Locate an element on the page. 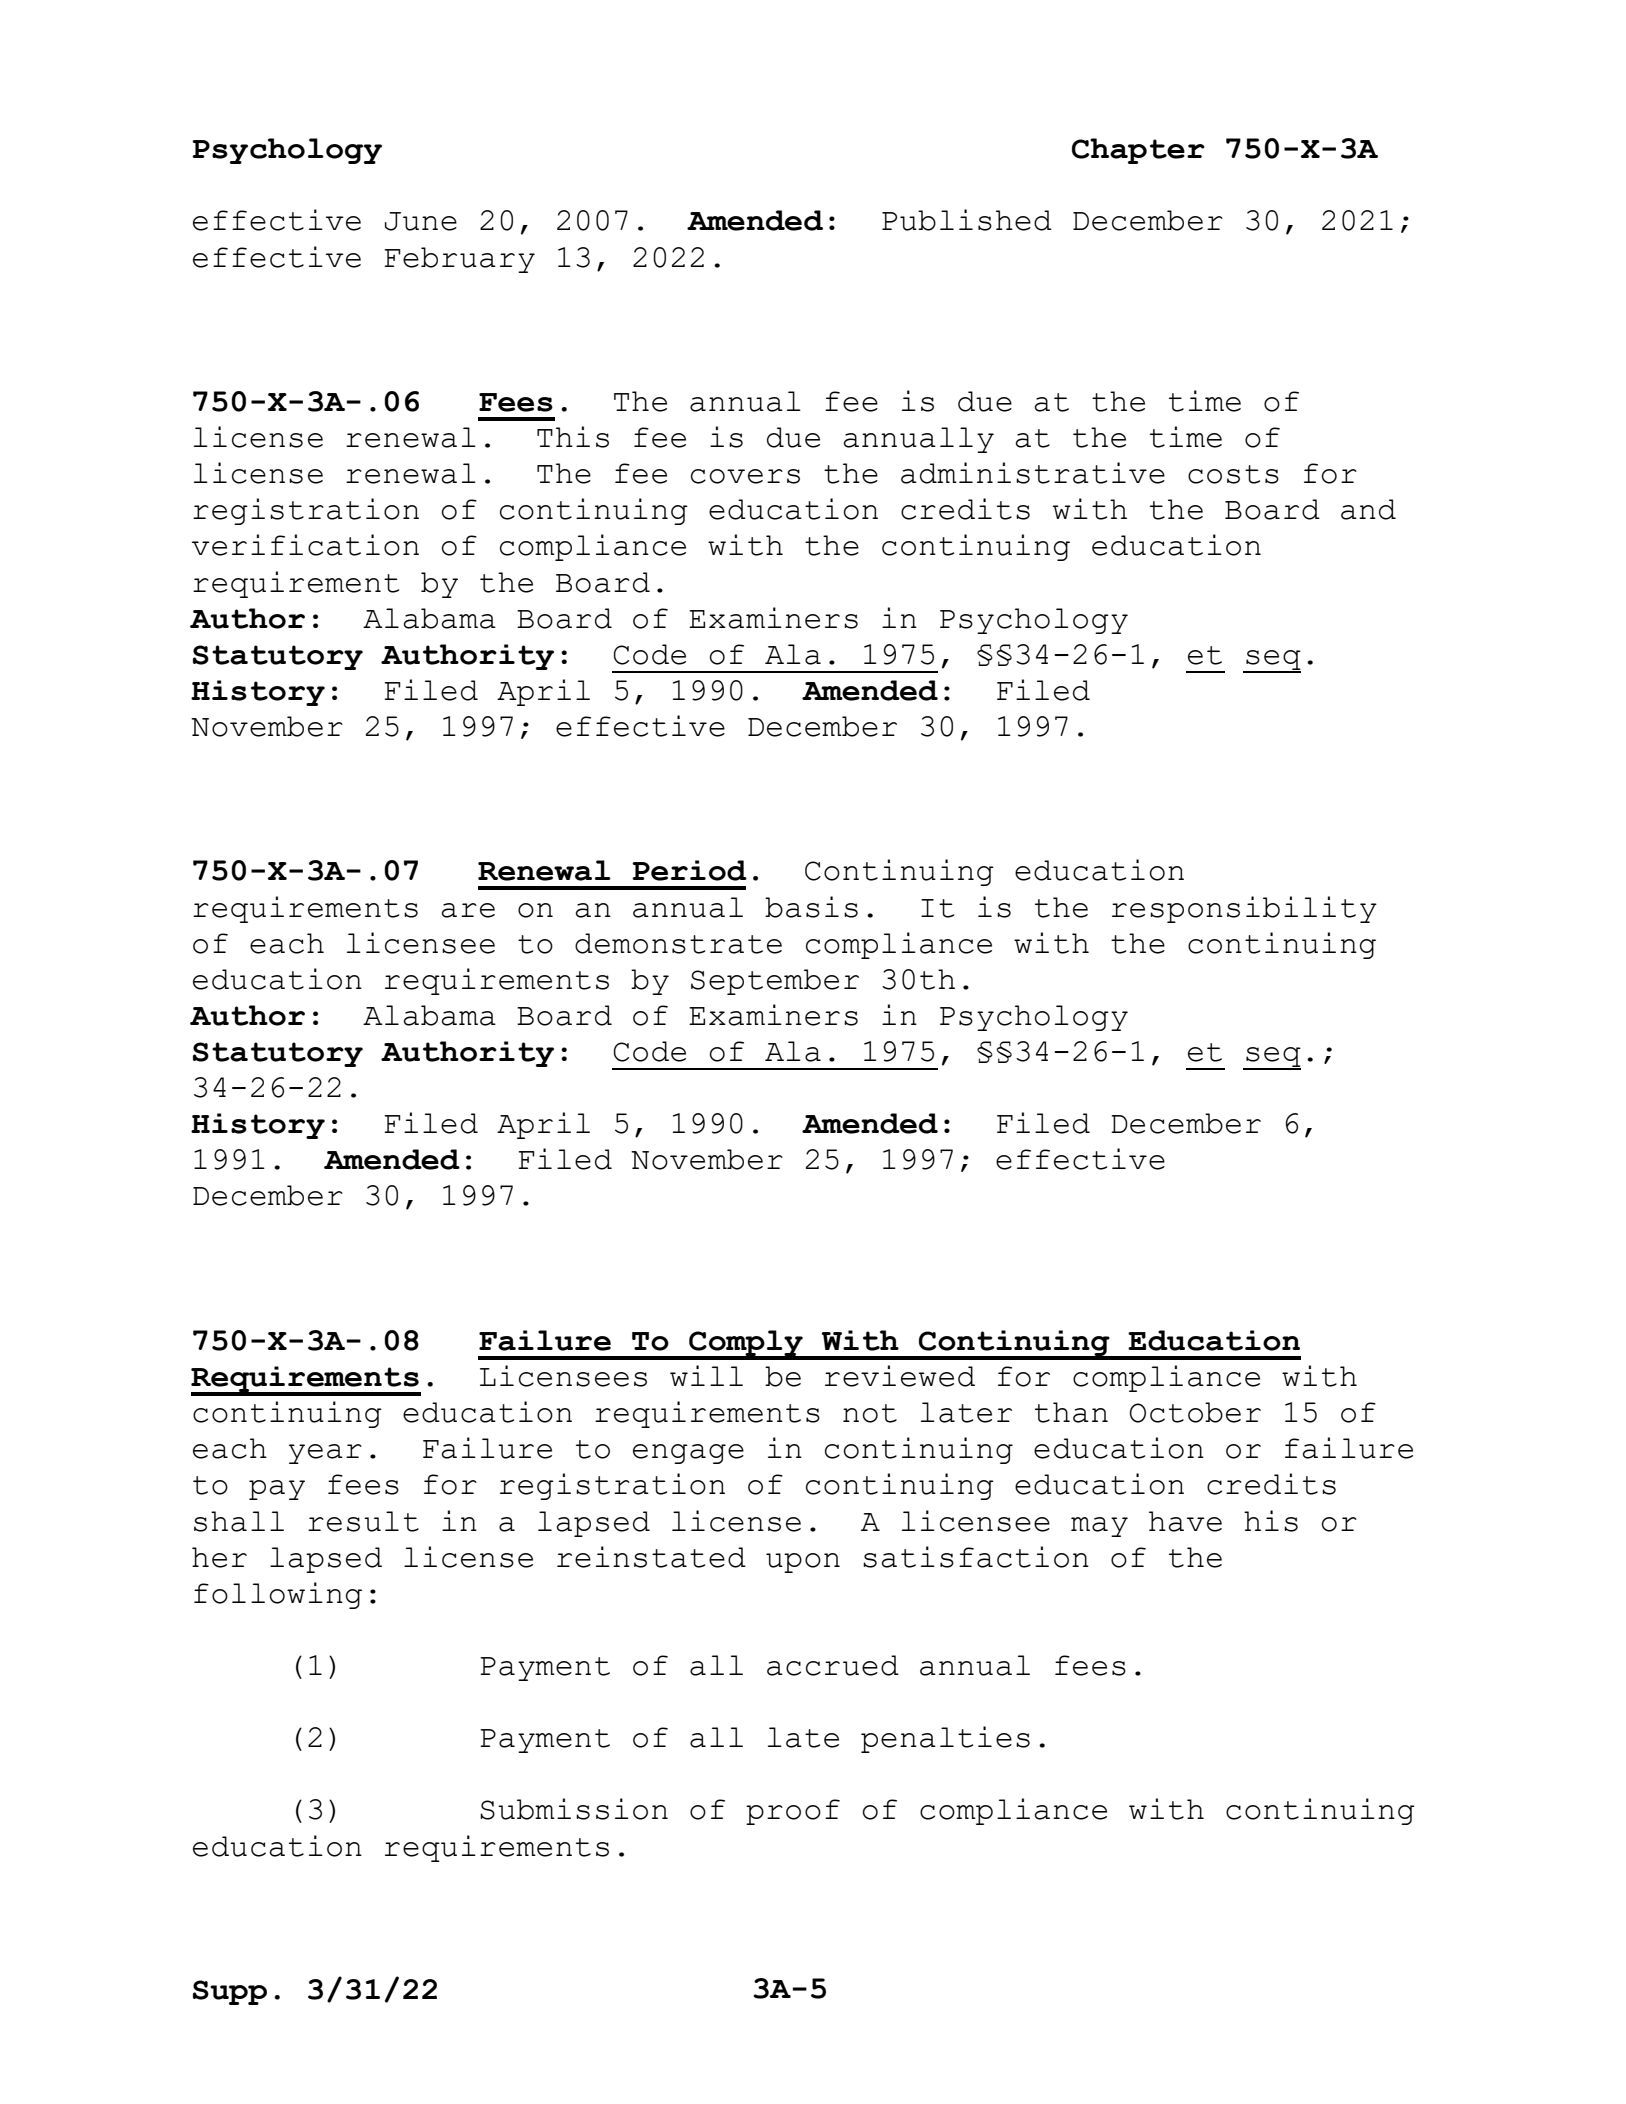 Image resolution: width=1626 pixels, height=2104 pixels. costs is located at coordinates (1233, 474).
